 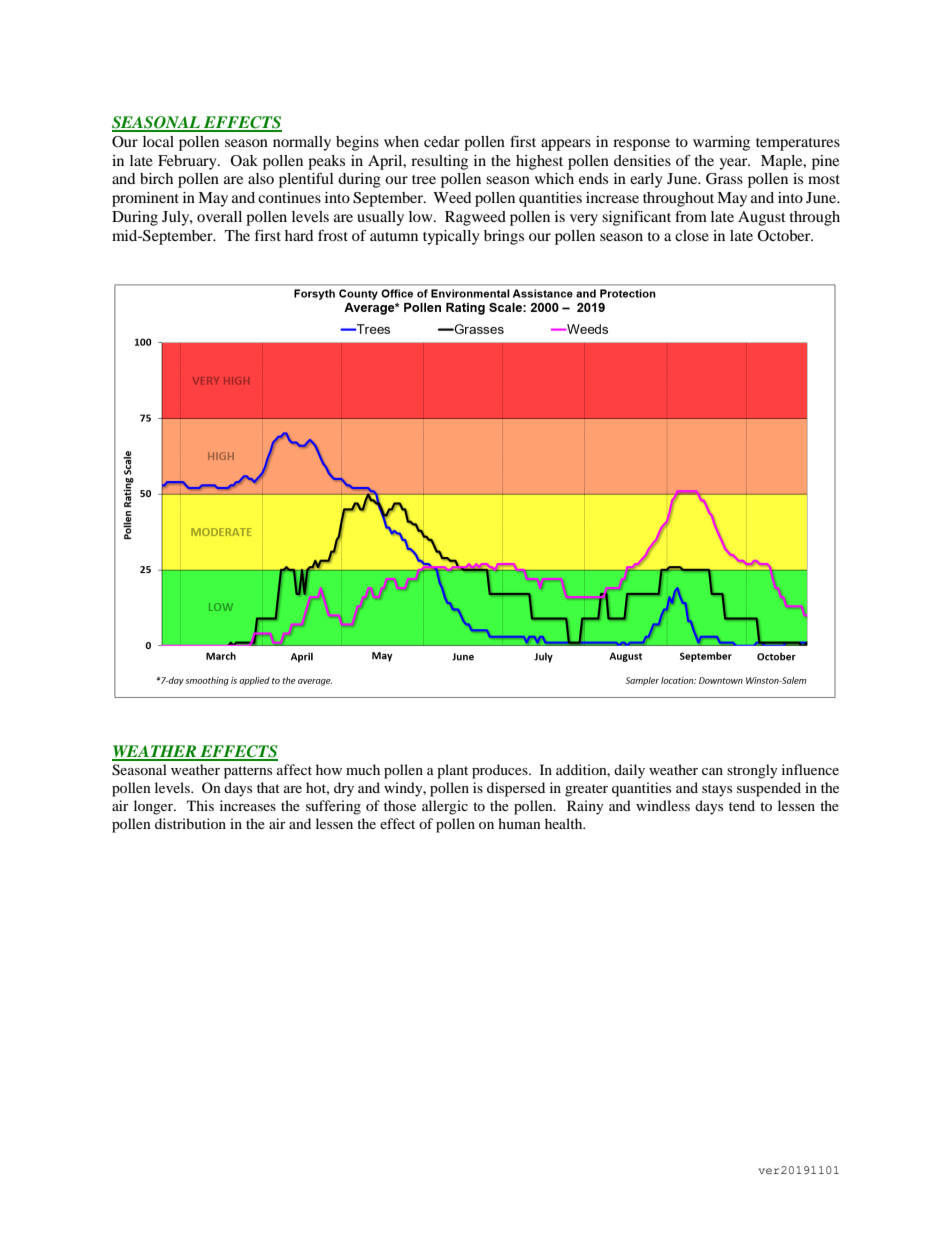 I want to click on dispersed, so click(x=516, y=789).
